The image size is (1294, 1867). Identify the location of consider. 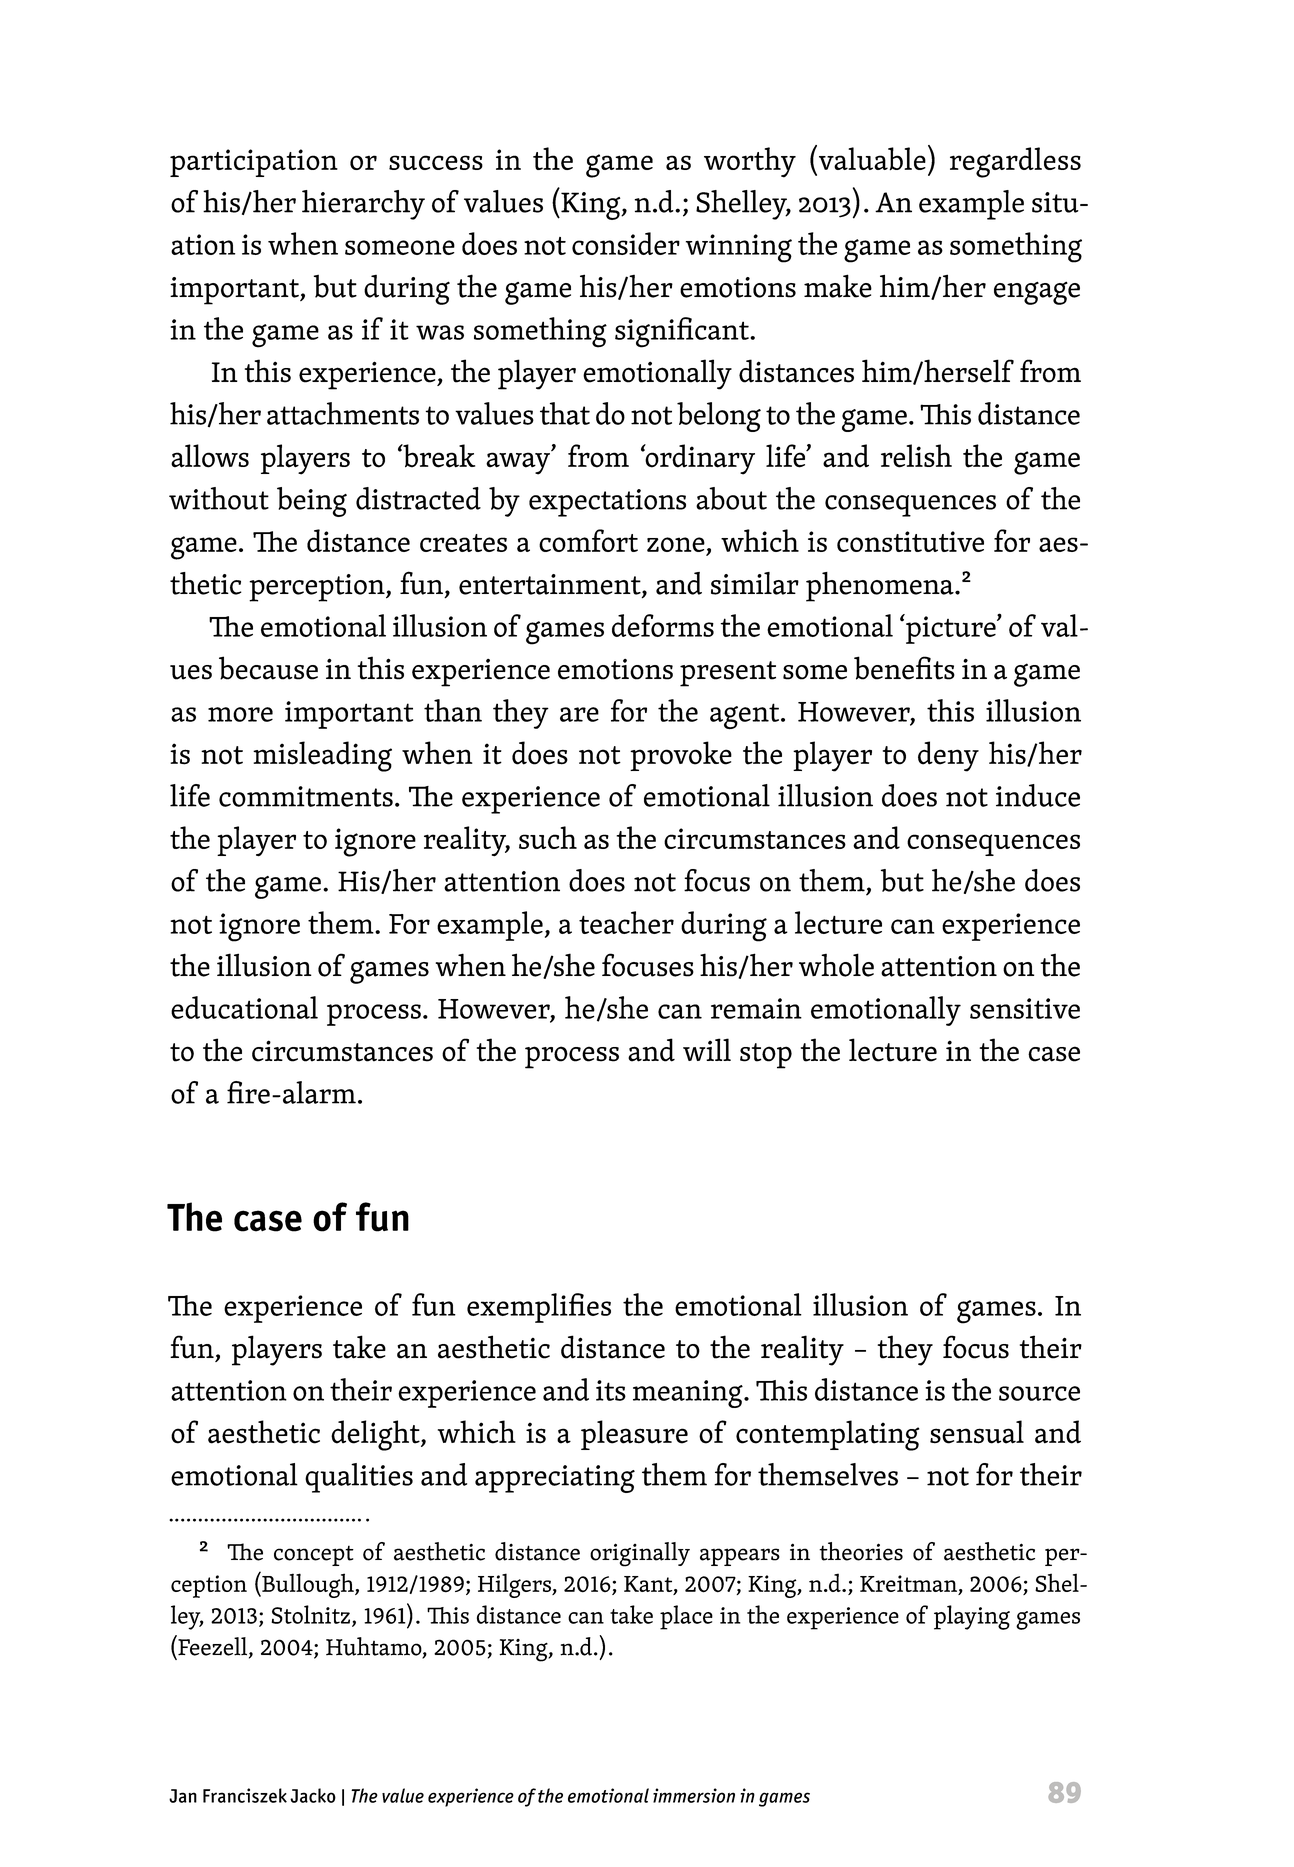
(626, 243).
